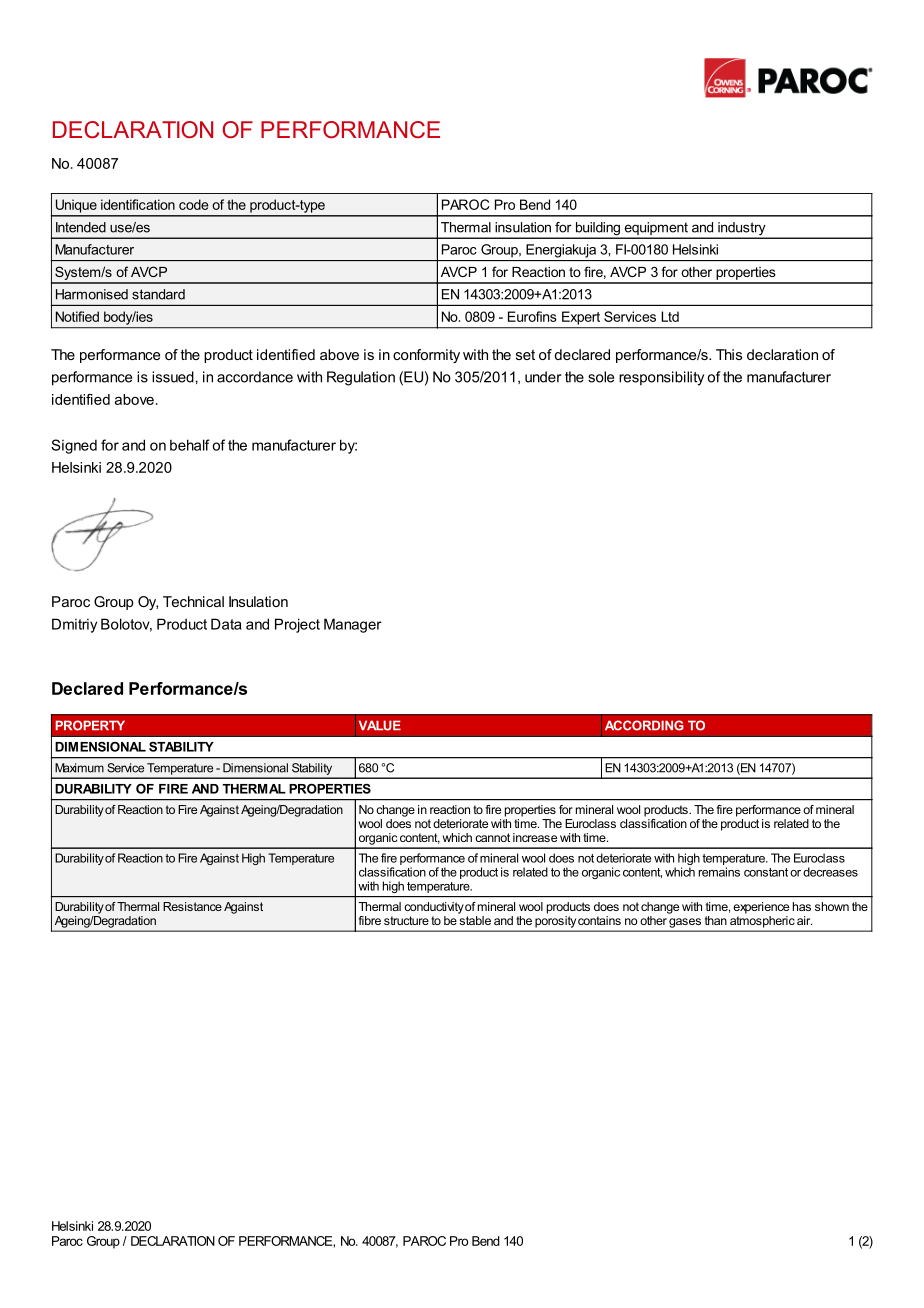 Image resolution: width=924 pixels, height=1308 pixels. Describe the element at coordinates (192, 906) in the page. I see `Resistance` at that location.
